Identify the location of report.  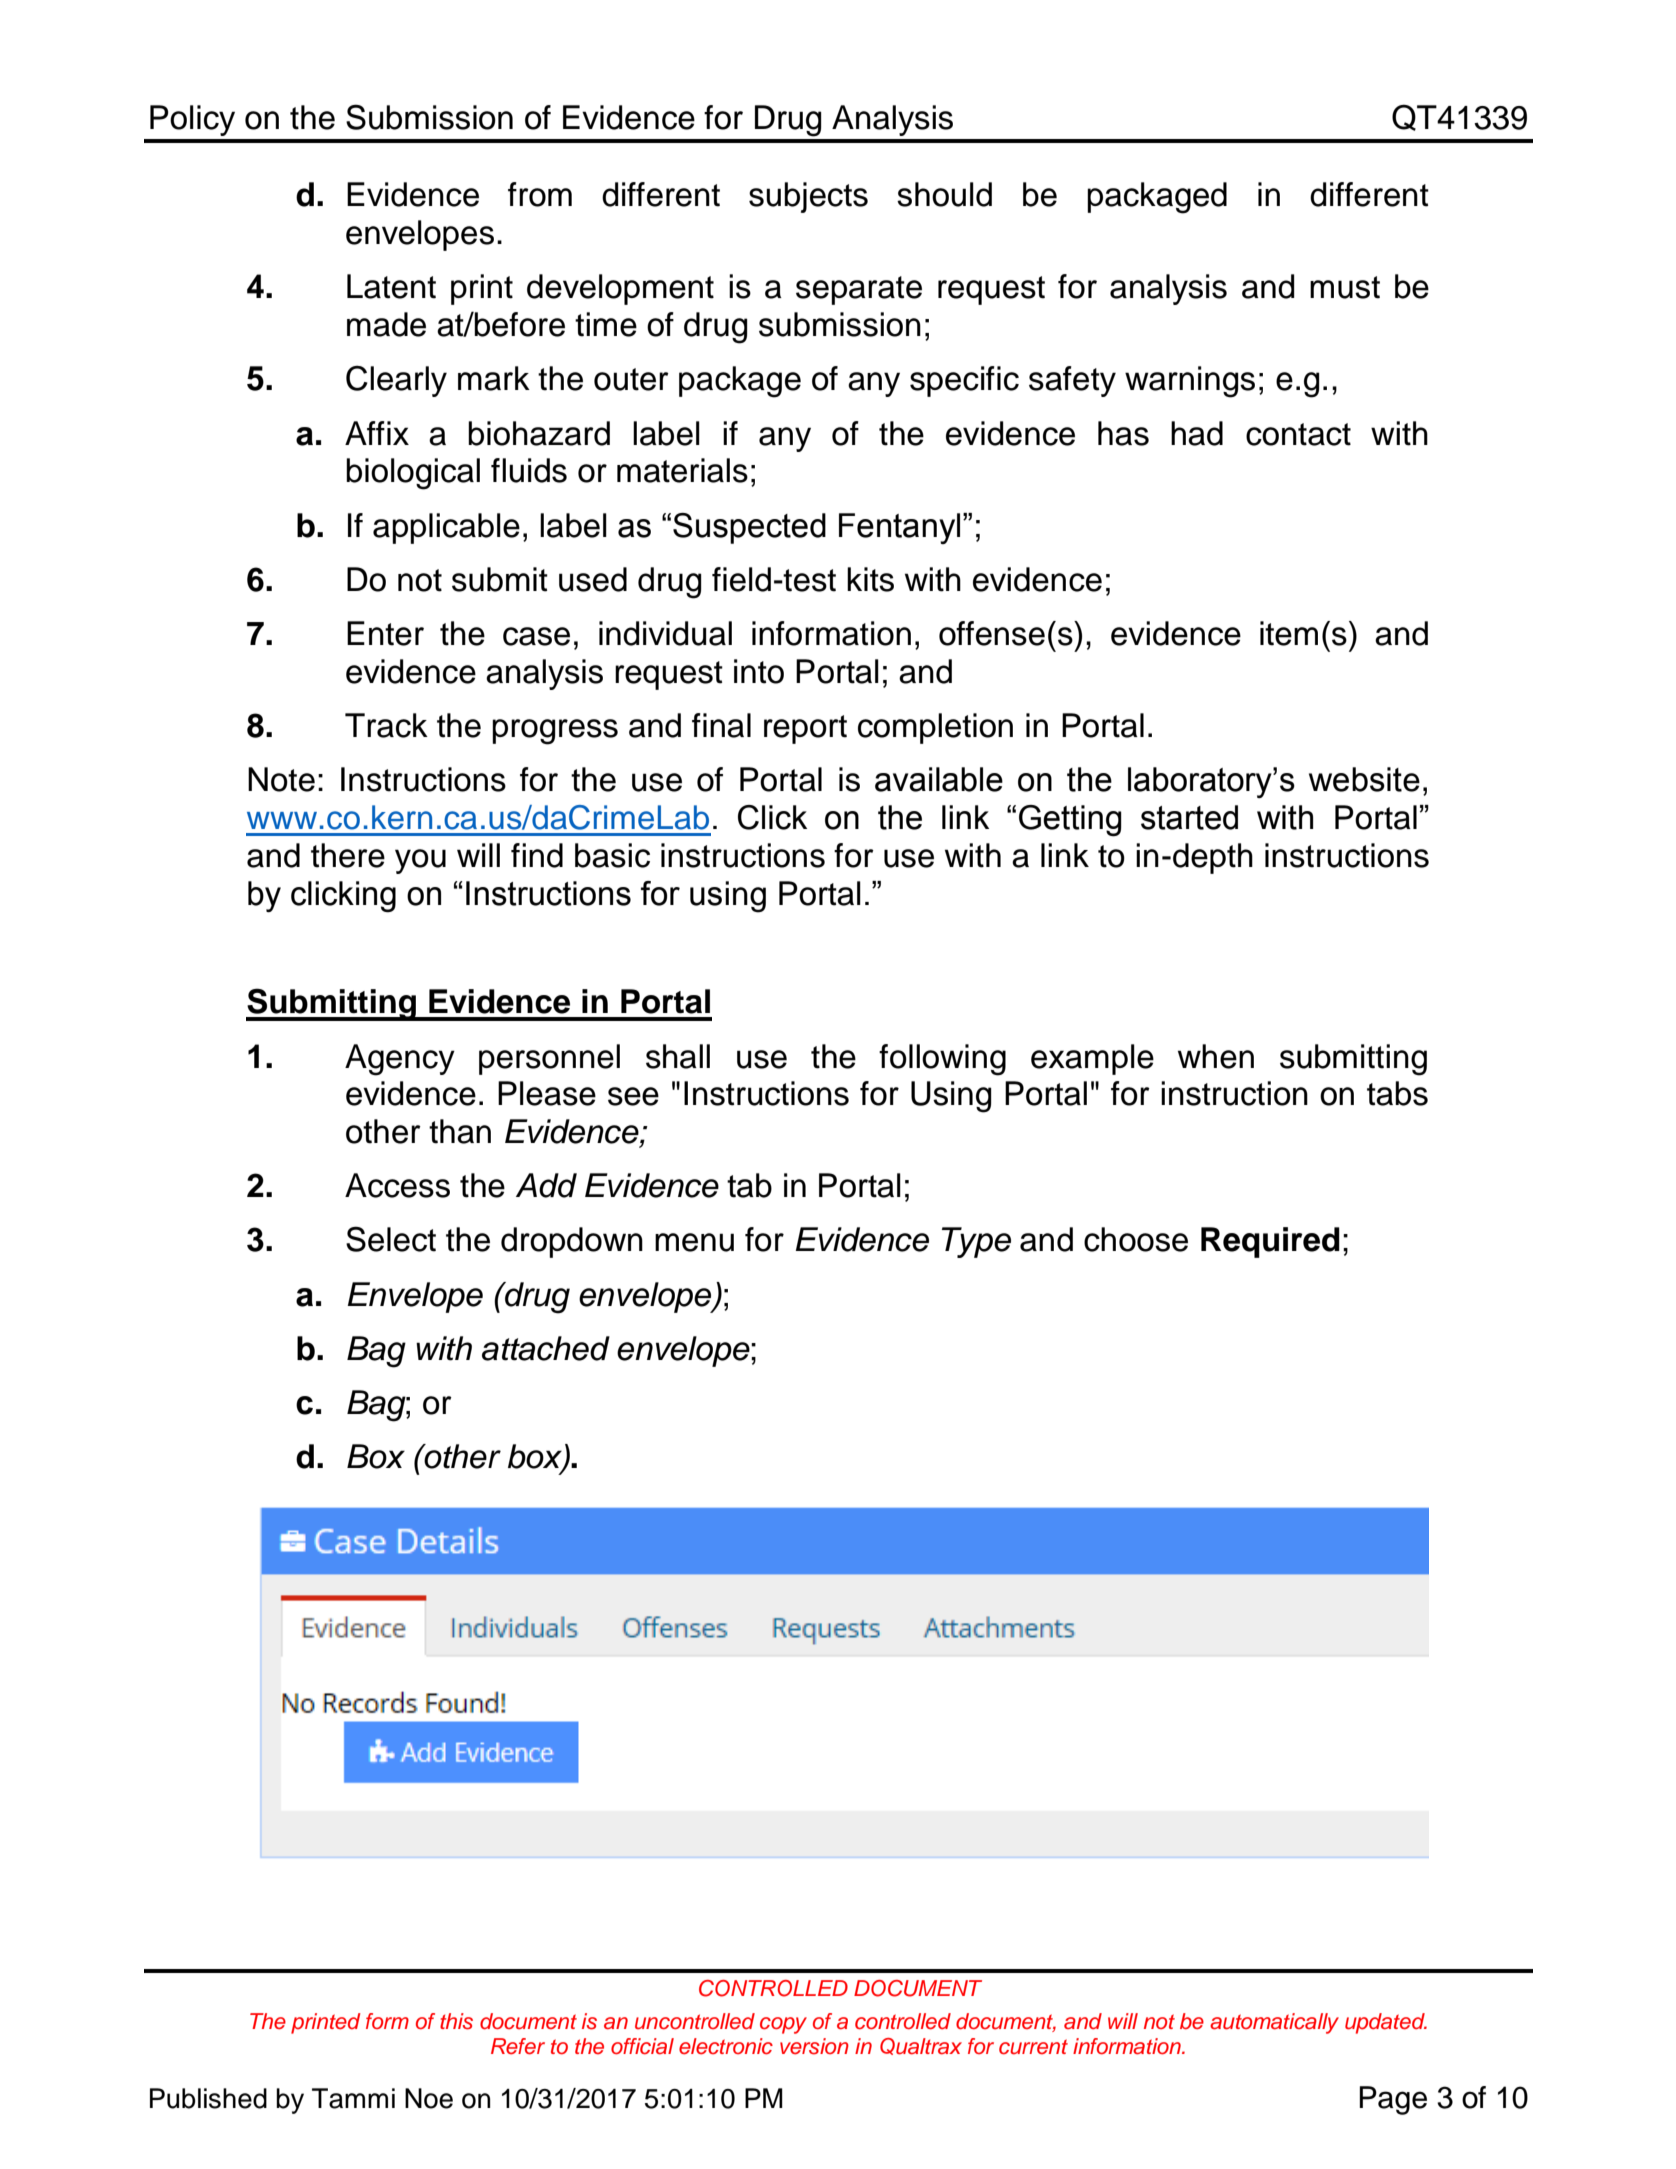
(805, 729).
